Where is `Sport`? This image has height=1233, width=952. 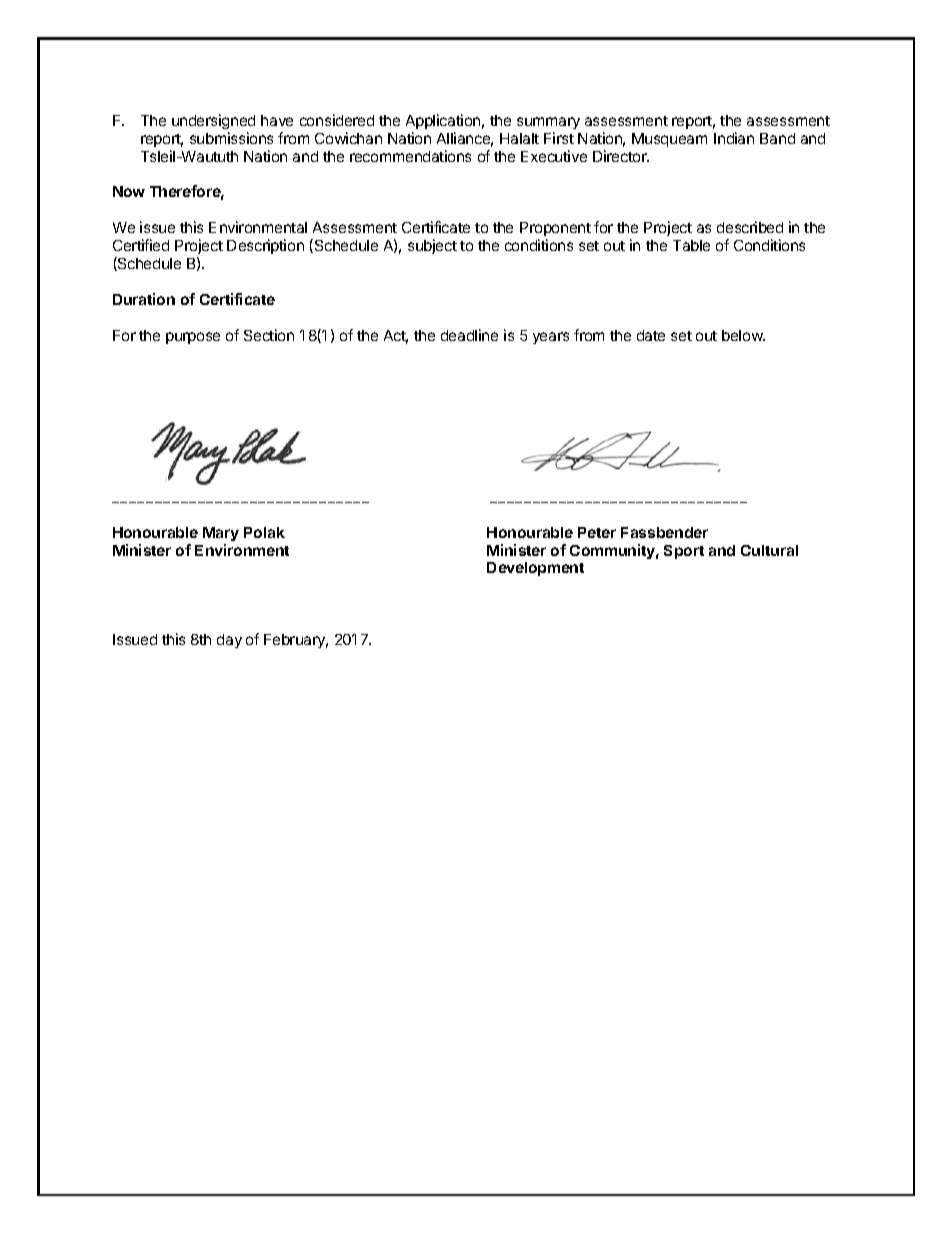
Sport is located at coordinates (684, 552).
